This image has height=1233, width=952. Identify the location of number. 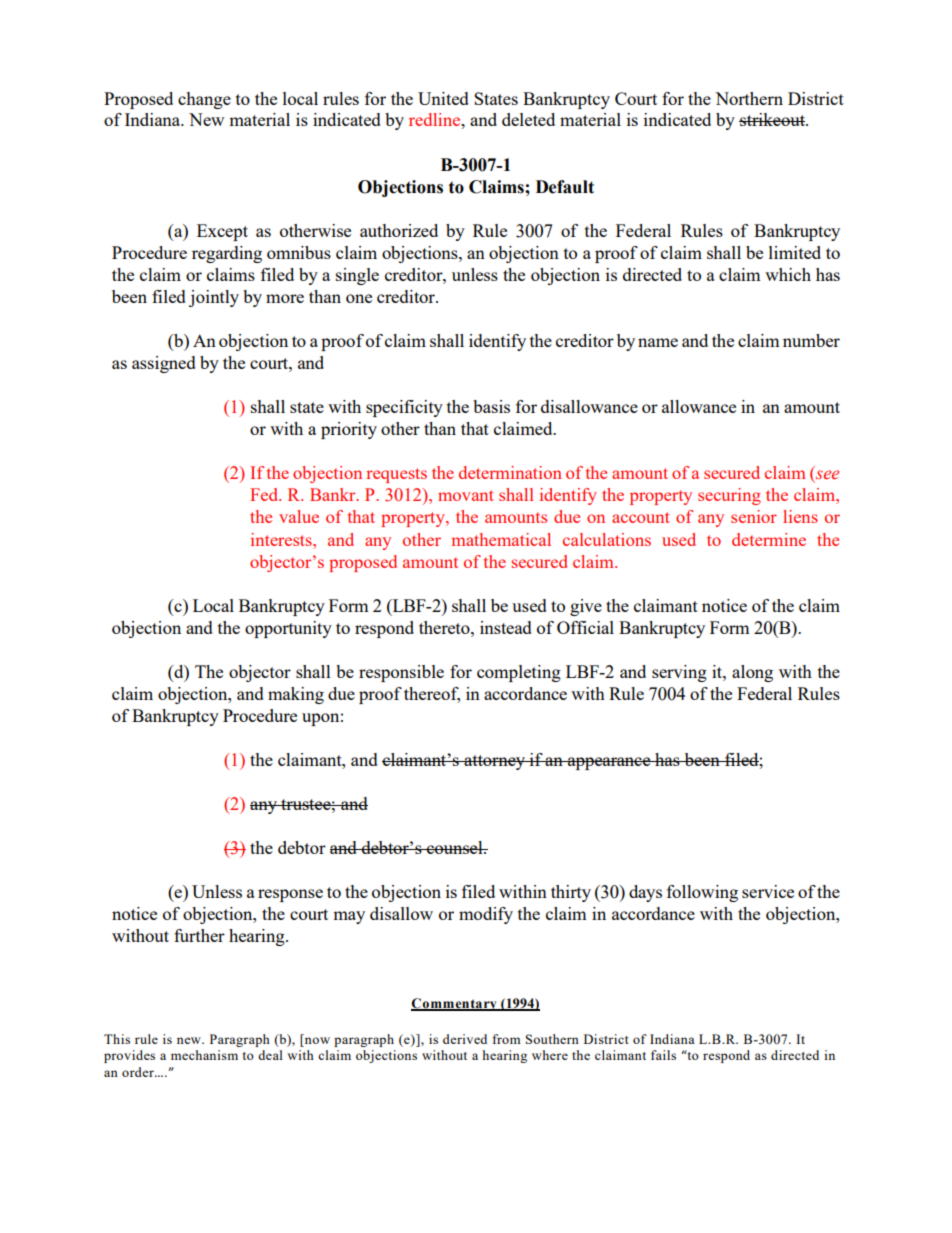
(811, 340).
